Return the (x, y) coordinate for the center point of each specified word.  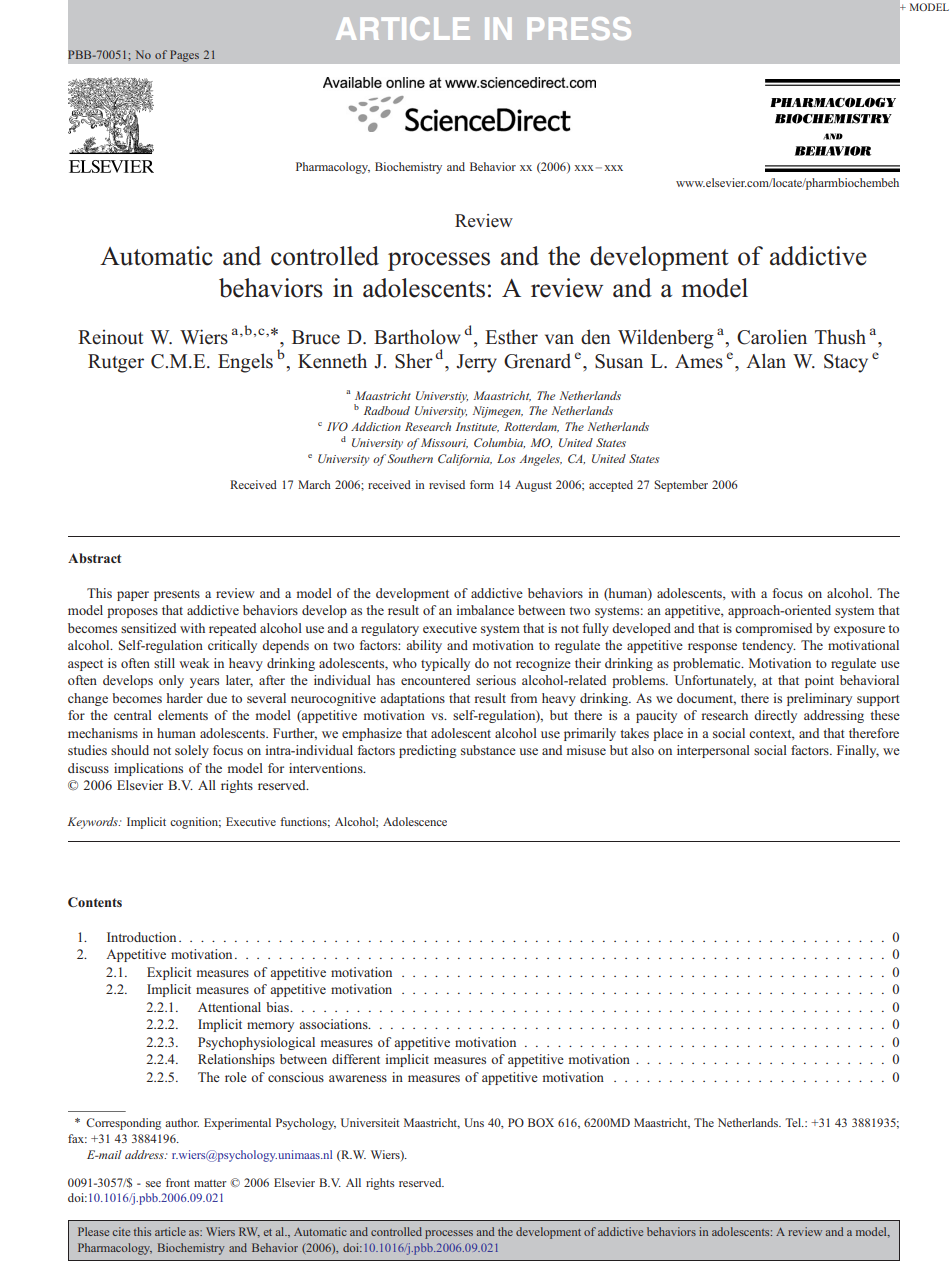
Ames (699, 361)
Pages (184, 56)
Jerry (476, 363)
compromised (773, 629)
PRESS (579, 28)
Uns (474, 1122)
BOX (541, 1122)
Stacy (846, 363)
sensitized (148, 628)
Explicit (169, 973)
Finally (858, 751)
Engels (245, 363)
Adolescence (415, 821)
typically (445, 664)
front (178, 1182)
